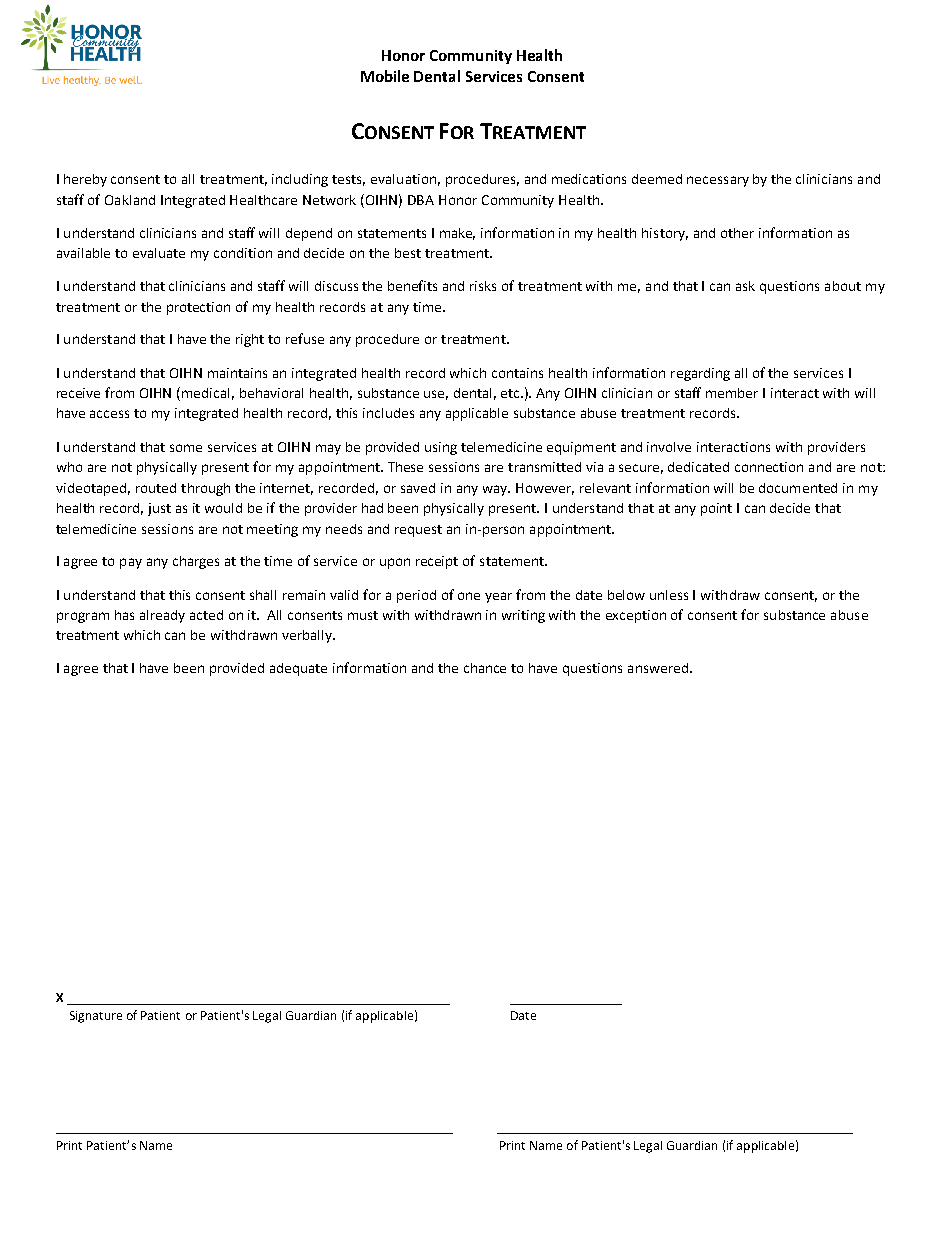  Describe the element at coordinates (85, 180) in the document. I see `hereby` at that location.
